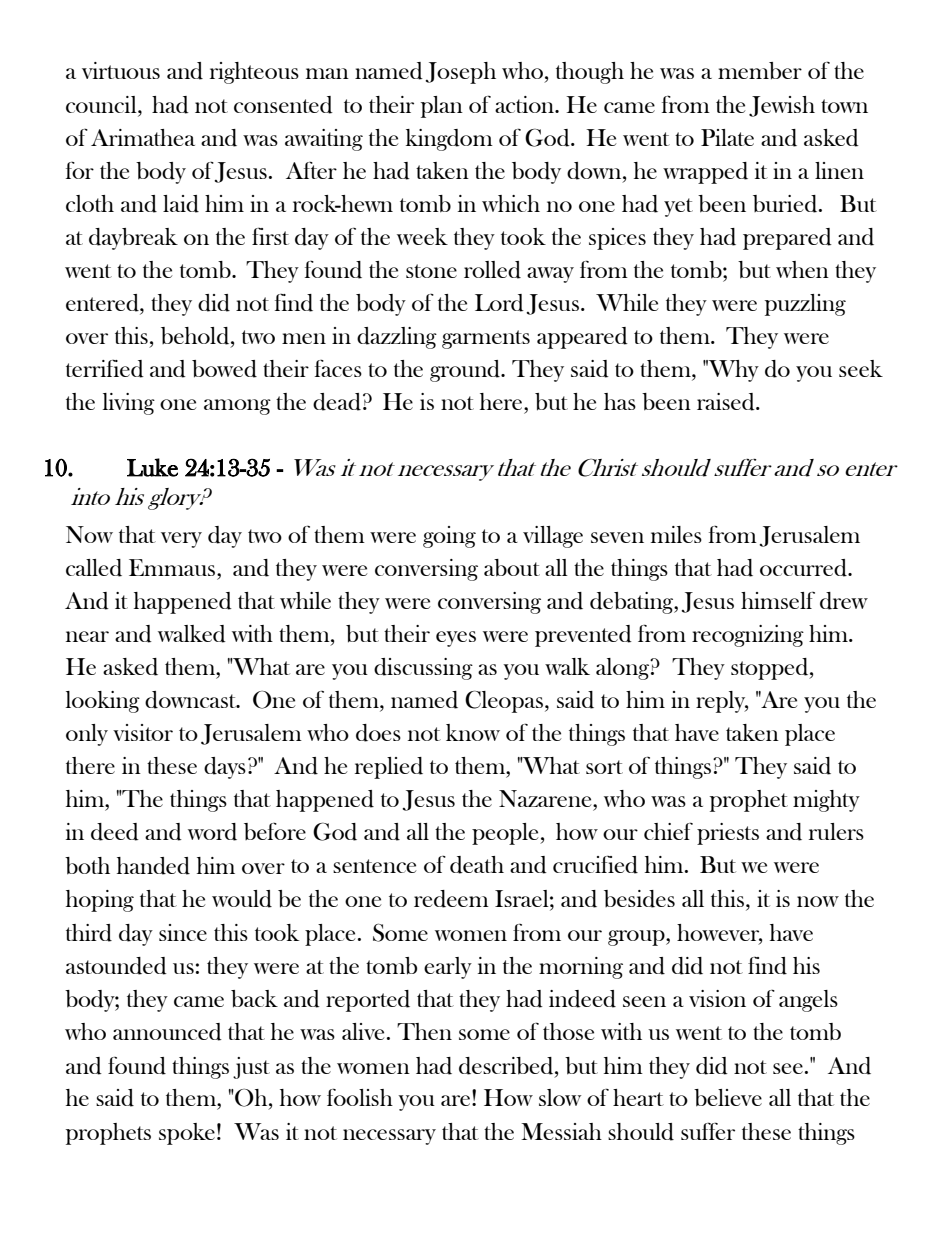 The image size is (952, 1233). I want to click on spoke, so click(187, 1134).
